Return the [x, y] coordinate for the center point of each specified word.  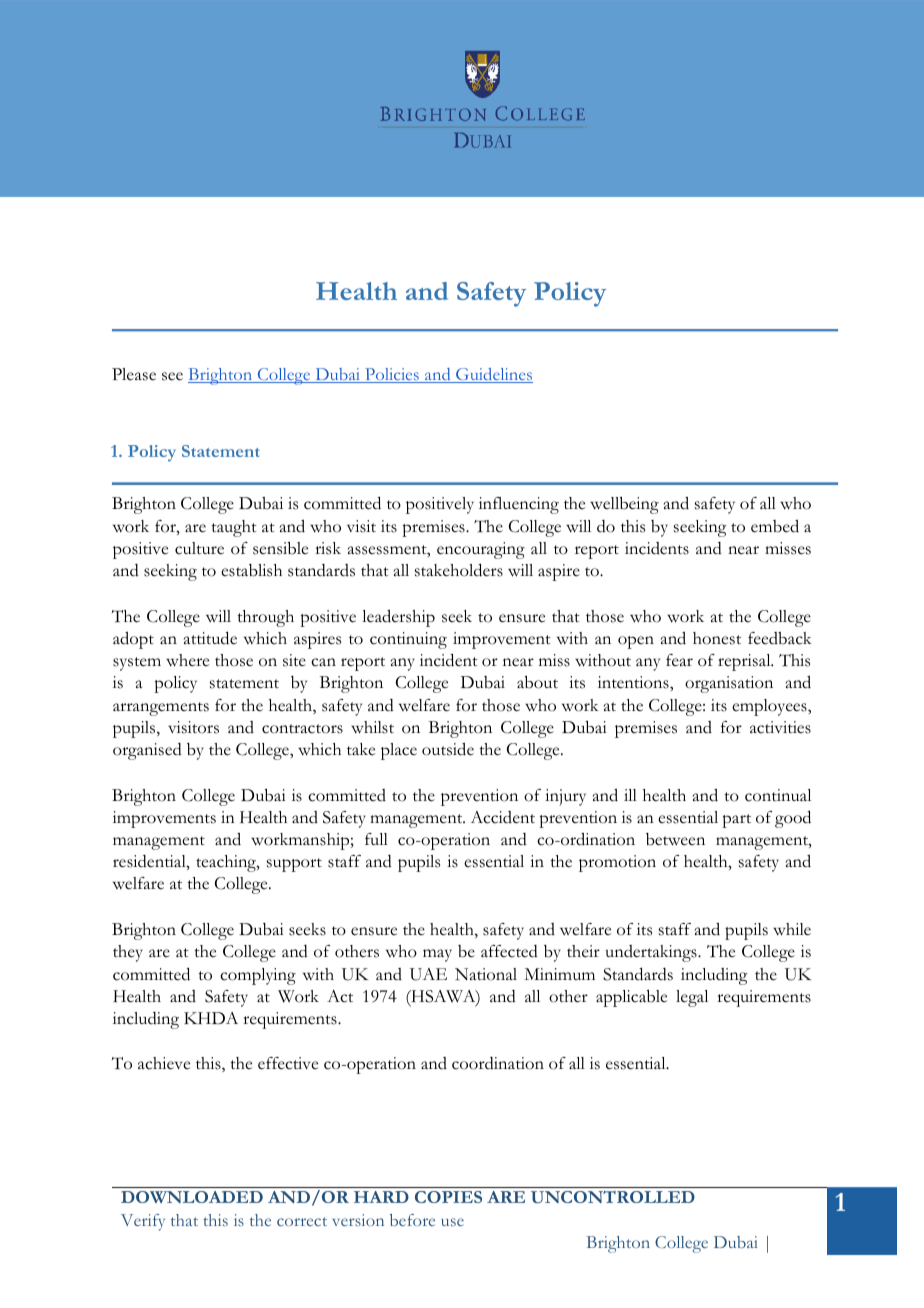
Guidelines [493, 375]
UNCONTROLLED [613, 1197]
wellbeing [624, 505]
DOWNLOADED [192, 1197]
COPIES [448, 1197]
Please [134, 374]
